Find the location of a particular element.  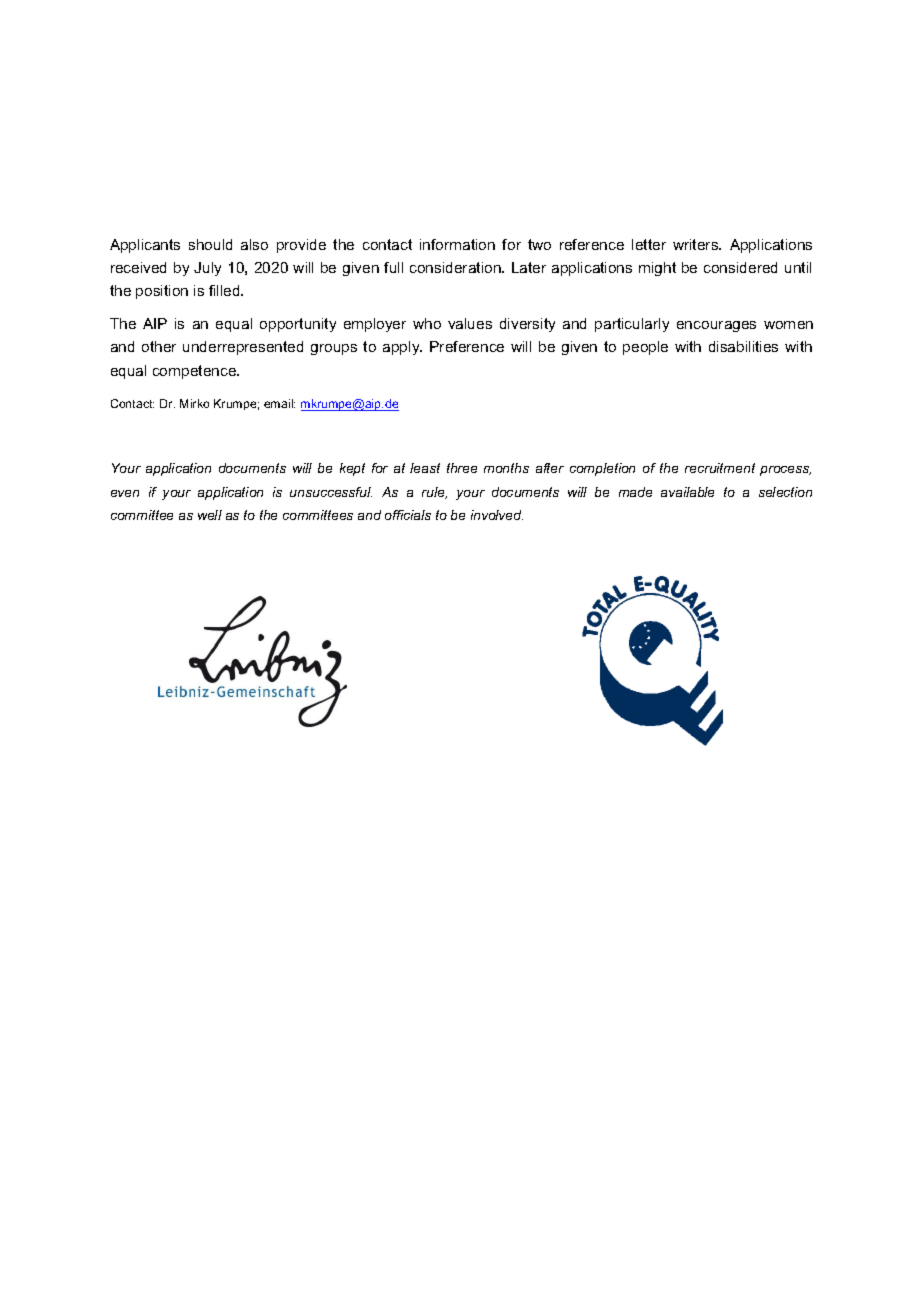

apply is located at coordinates (402, 348).
